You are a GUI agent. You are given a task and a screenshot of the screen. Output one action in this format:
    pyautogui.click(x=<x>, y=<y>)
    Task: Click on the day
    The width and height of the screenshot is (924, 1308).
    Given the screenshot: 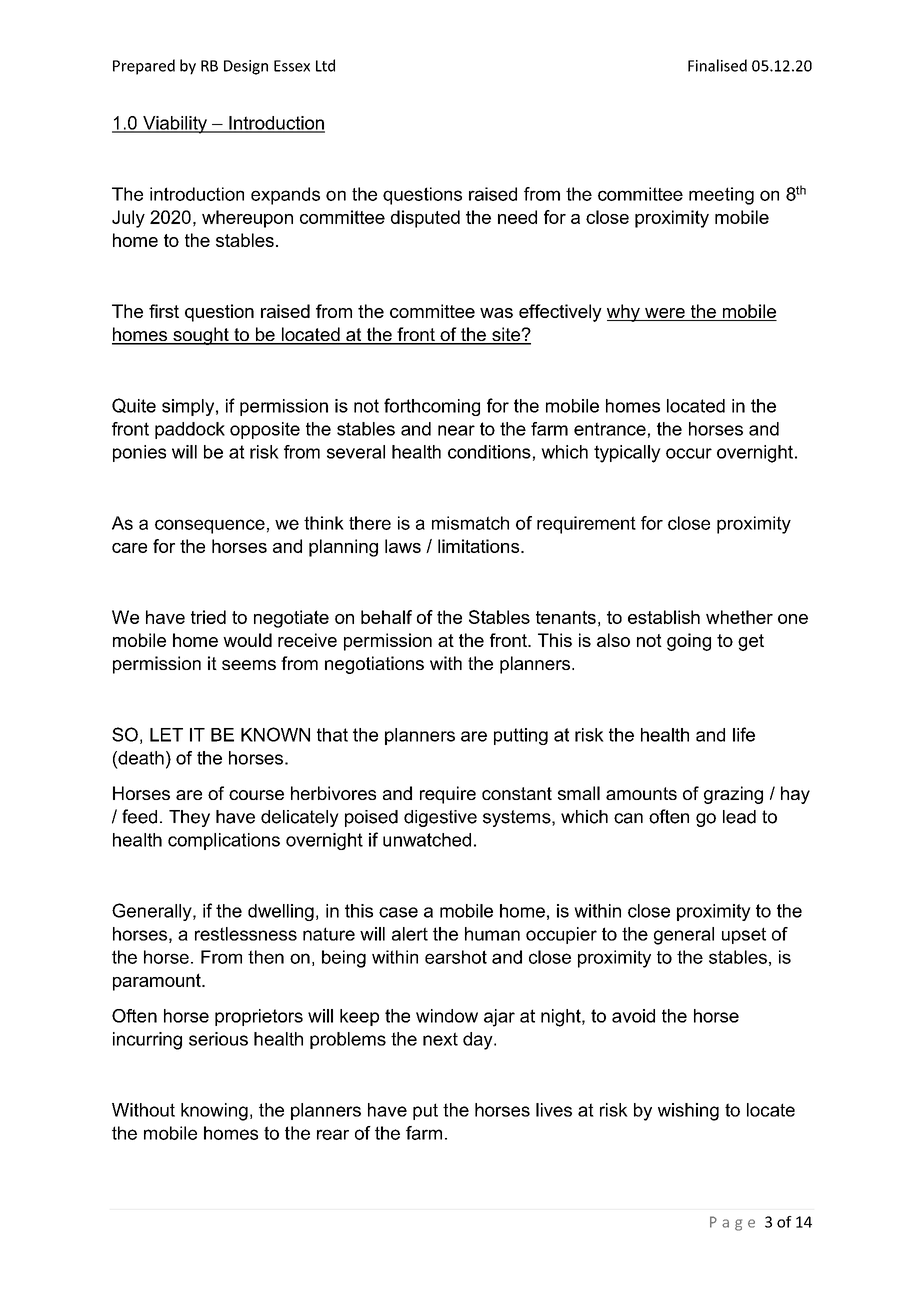 What is the action you would take?
    pyautogui.click(x=479, y=1041)
